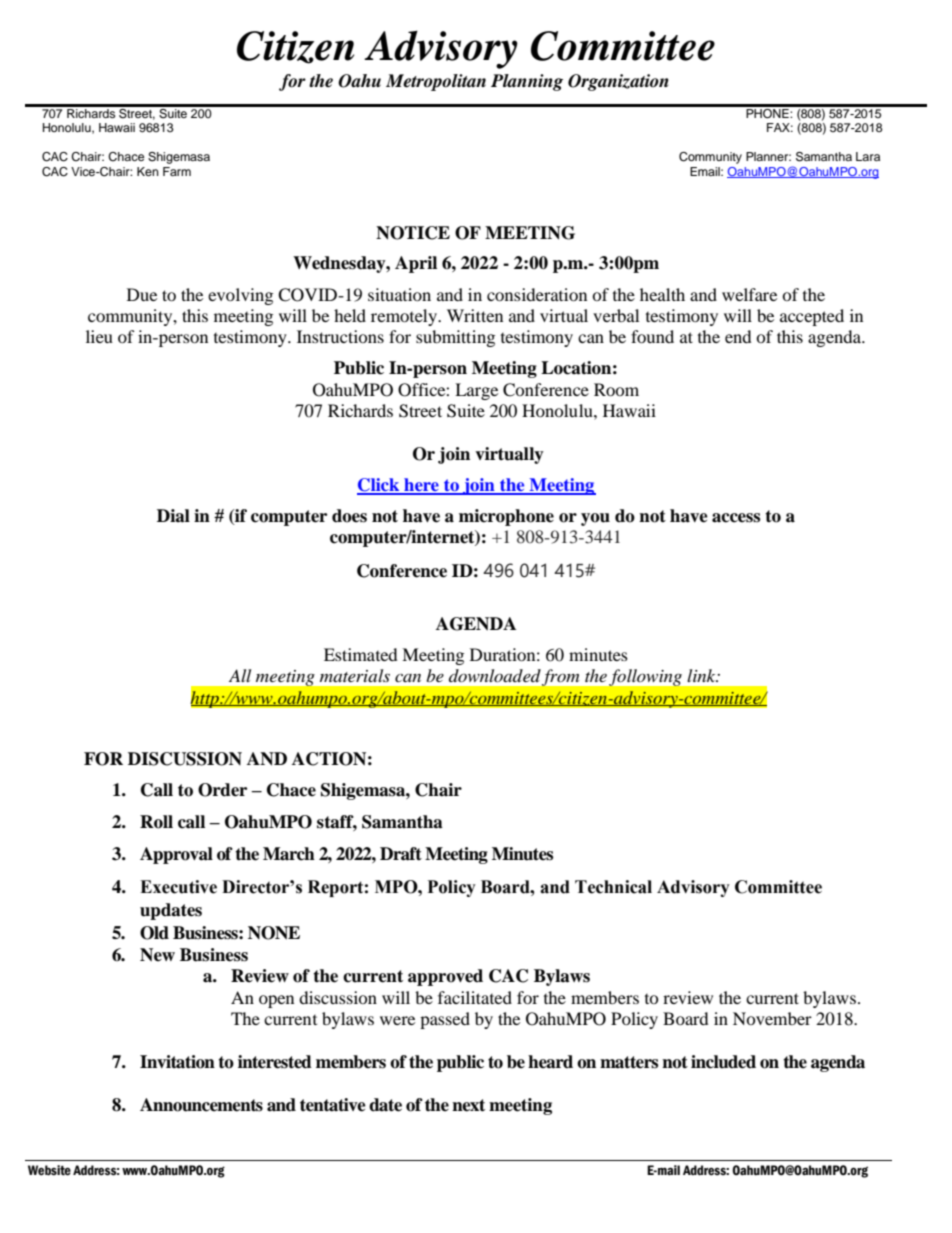 This document has height=1233, width=952. I want to click on Ken, so click(148, 171).
